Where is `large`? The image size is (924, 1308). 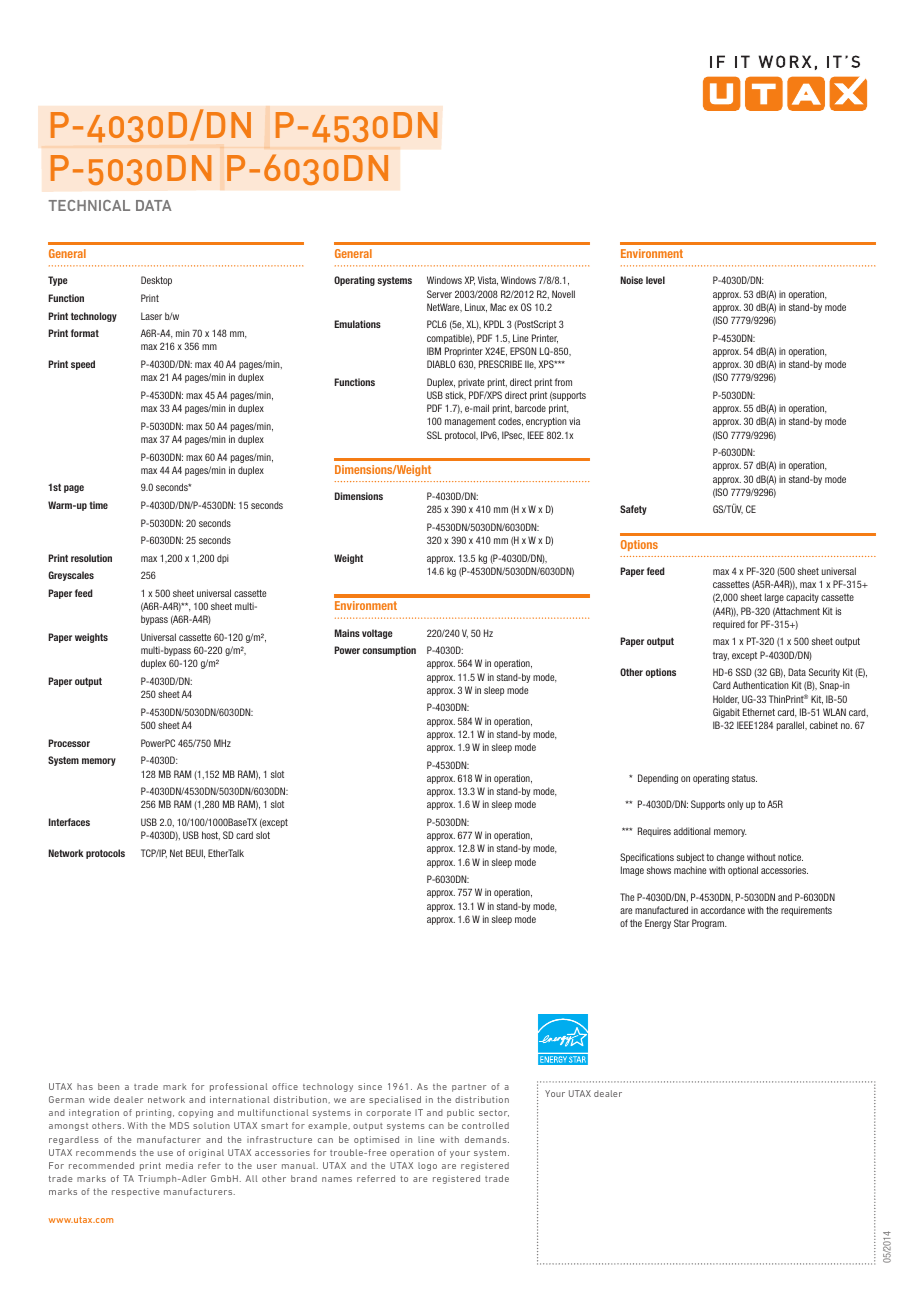 large is located at coordinates (774, 598).
